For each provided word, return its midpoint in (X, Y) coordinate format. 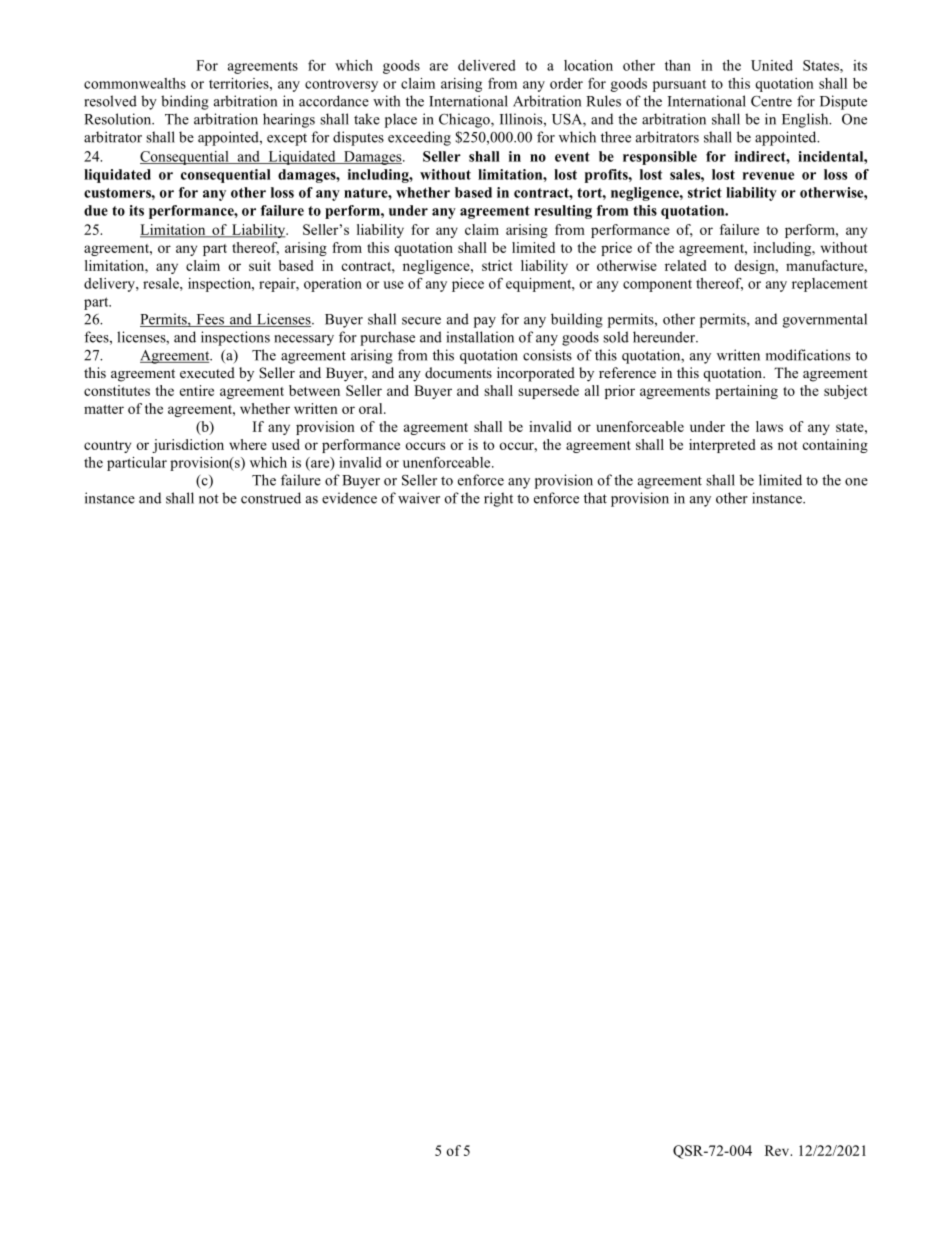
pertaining (746, 392)
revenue (768, 176)
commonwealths (135, 83)
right (498, 499)
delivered (487, 65)
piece (468, 285)
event (572, 157)
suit (260, 265)
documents (458, 372)
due (96, 210)
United (772, 65)
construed (271, 498)
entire (197, 390)
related (686, 265)
